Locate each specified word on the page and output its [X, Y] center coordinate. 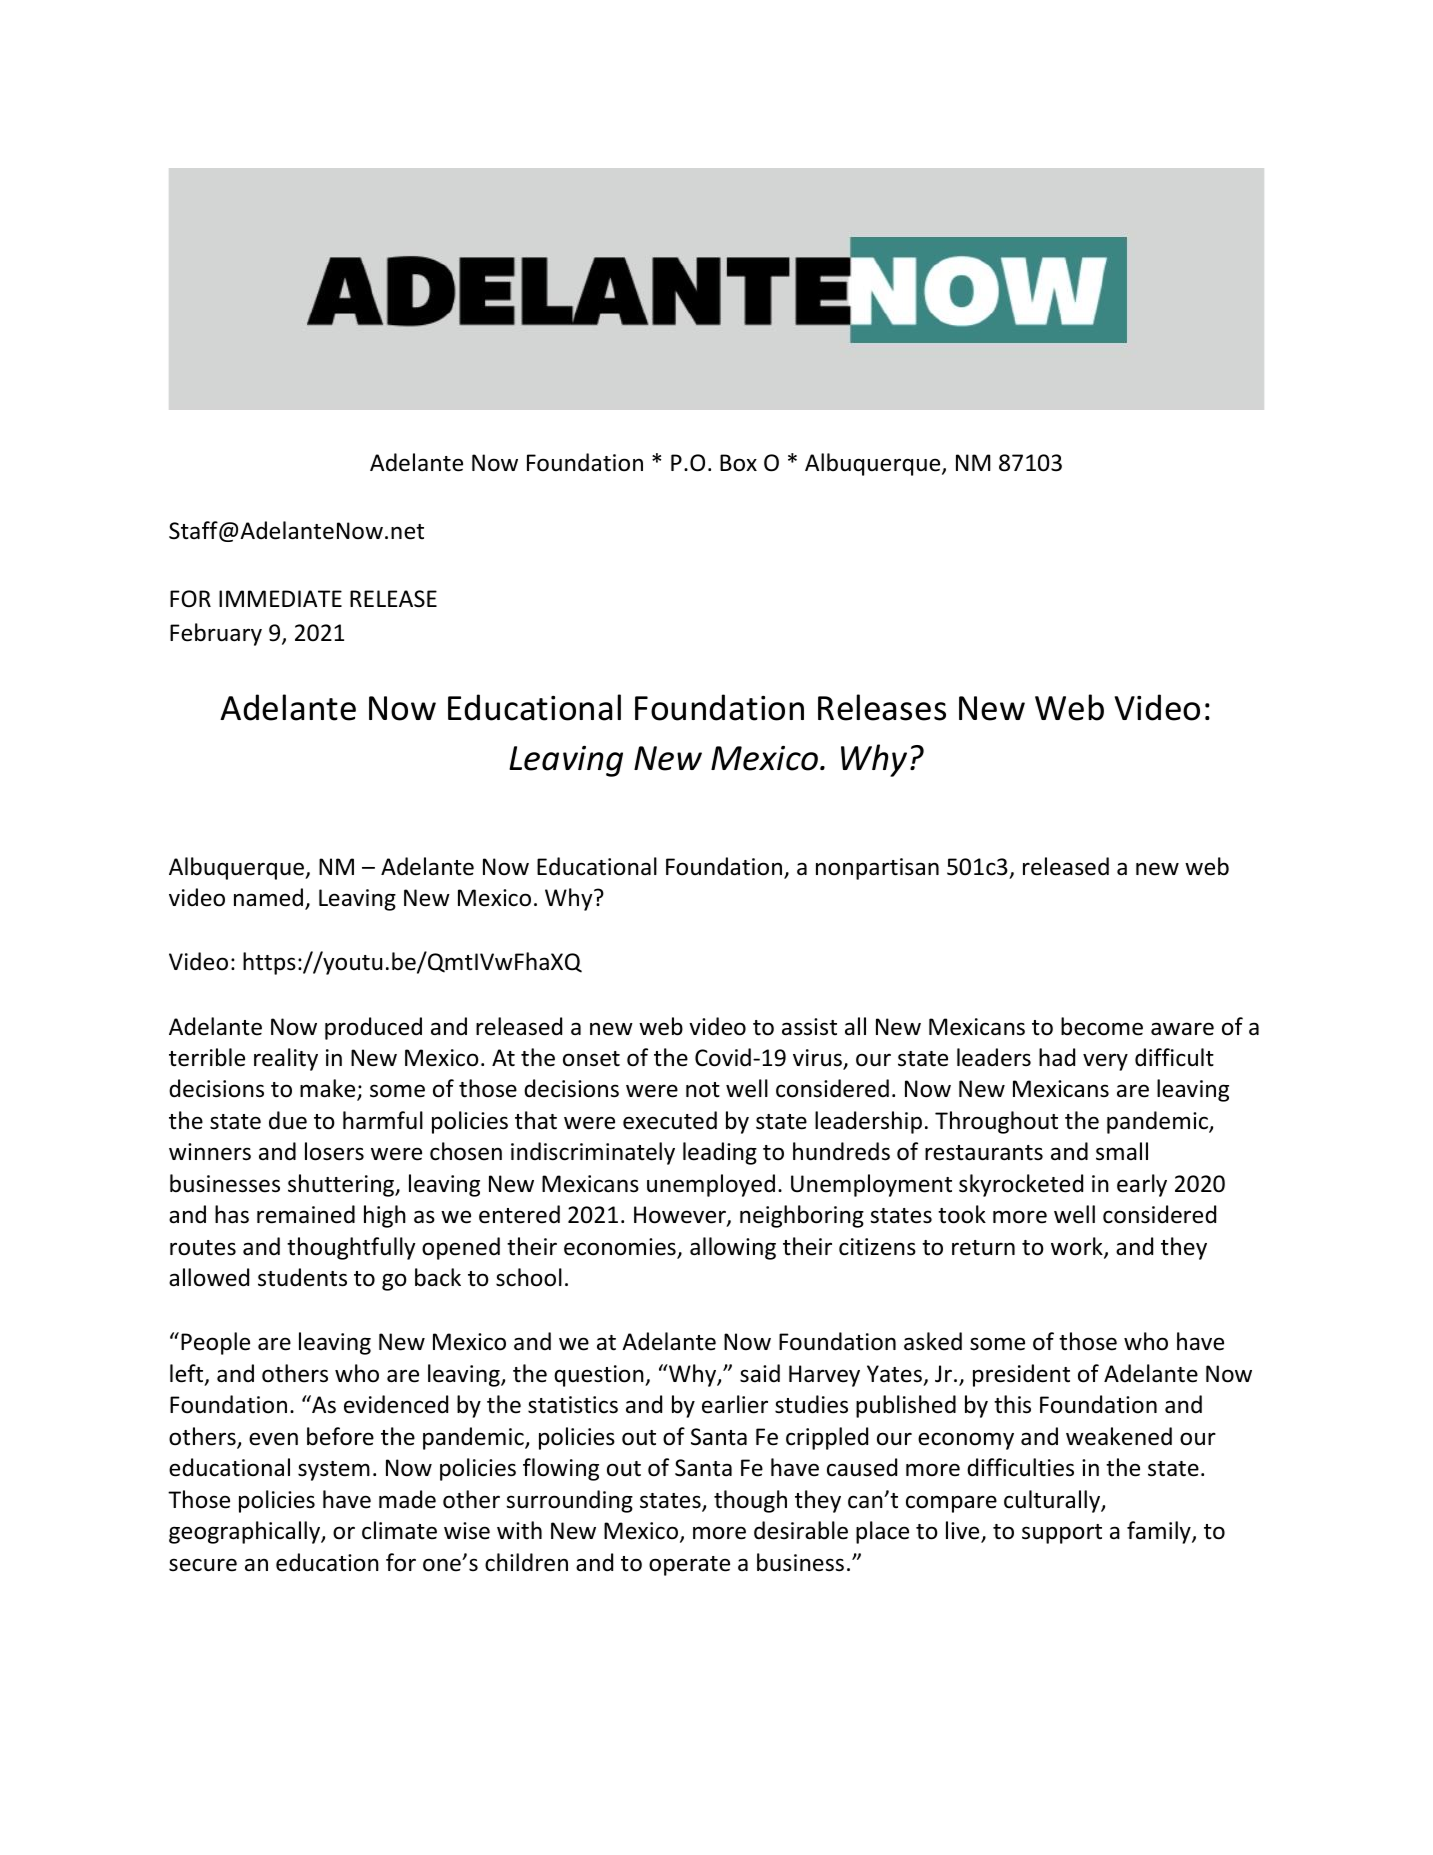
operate [689, 1566]
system [334, 1471]
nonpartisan [877, 869]
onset [591, 1059]
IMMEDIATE [280, 598]
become [1102, 1026]
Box [738, 463]
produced [373, 1028]
